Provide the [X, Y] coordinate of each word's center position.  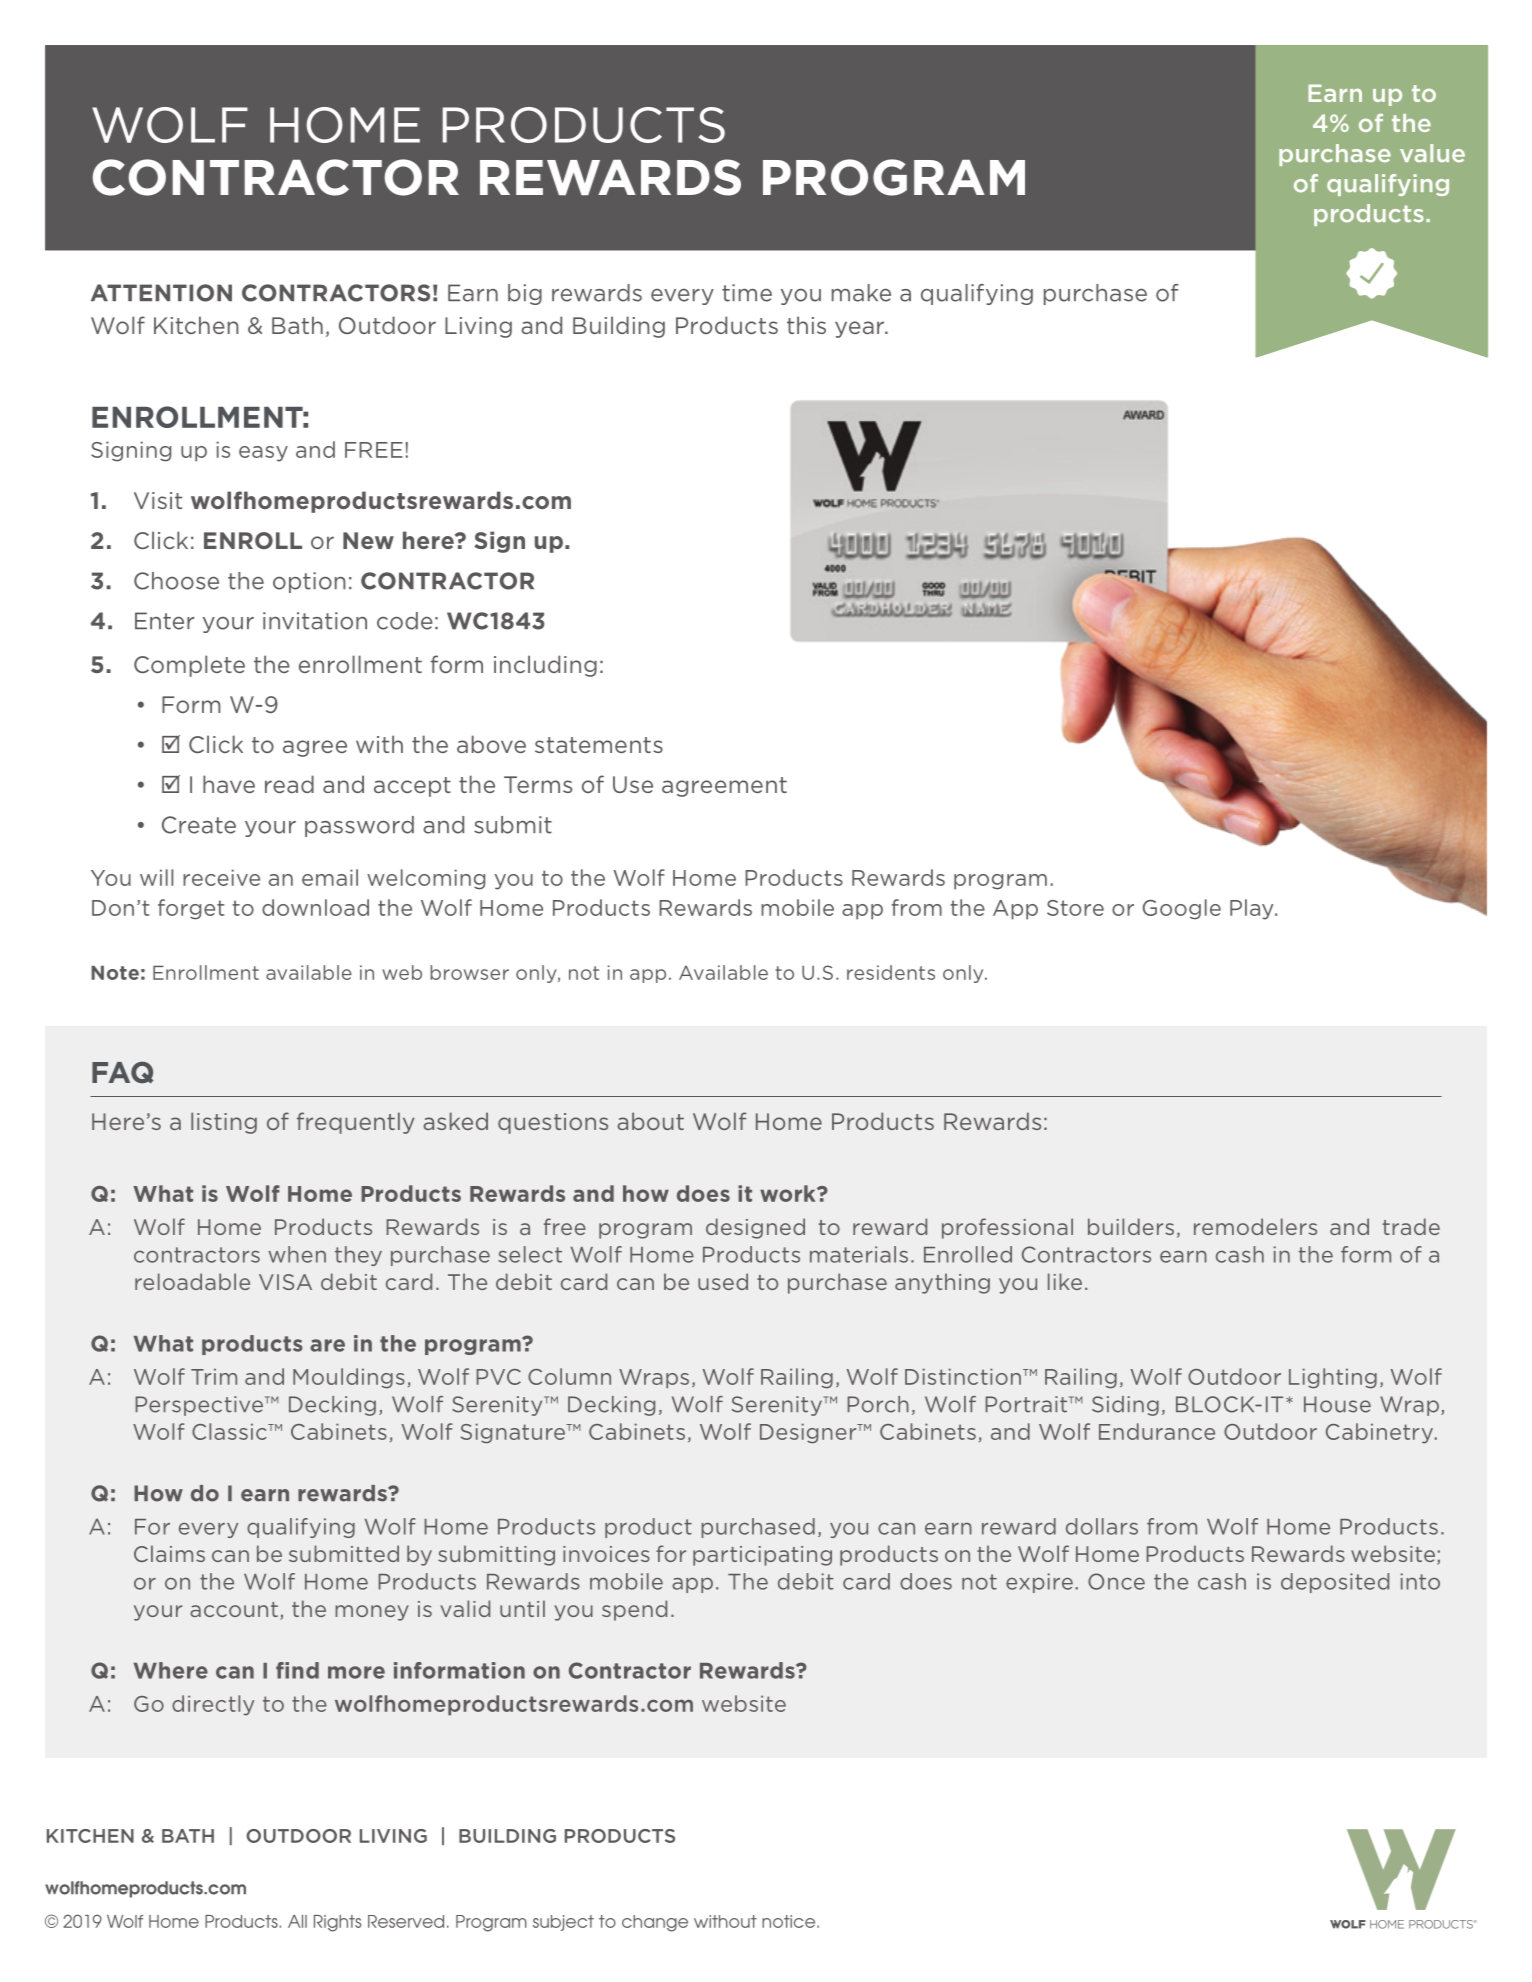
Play [1253, 909]
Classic [230, 1431]
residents [891, 972]
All [297, 1921]
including [545, 666]
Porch [878, 1404]
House [1337, 1404]
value [1432, 153]
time [747, 293]
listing [224, 1123]
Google [1182, 909]
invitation [315, 621]
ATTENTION [161, 293]
